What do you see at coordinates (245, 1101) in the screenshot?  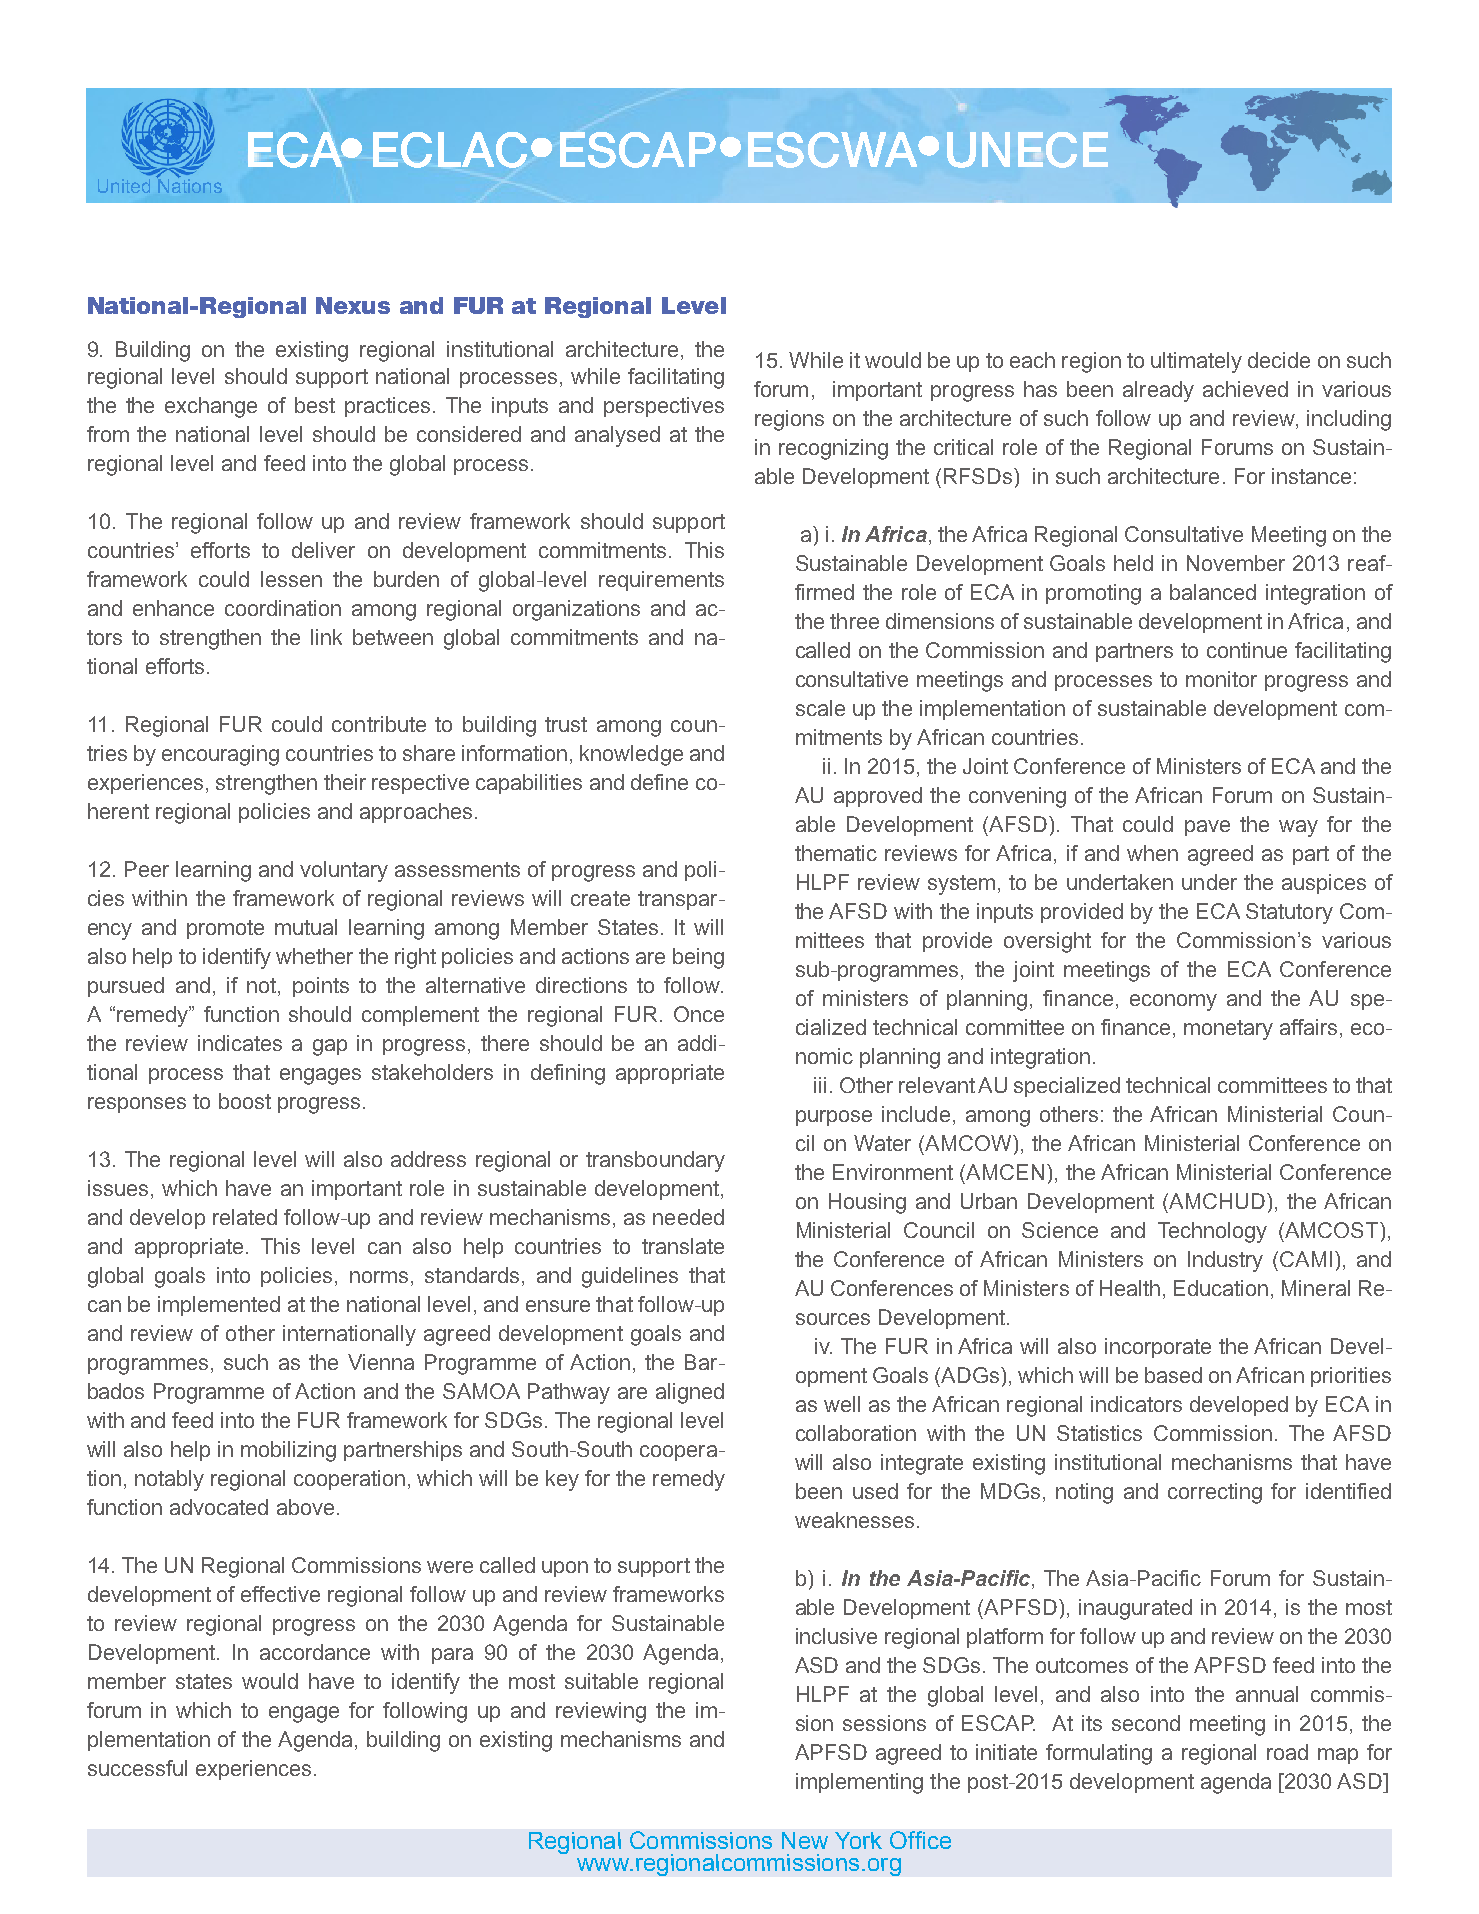 I see `boost` at bounding box center [245, 1101].
